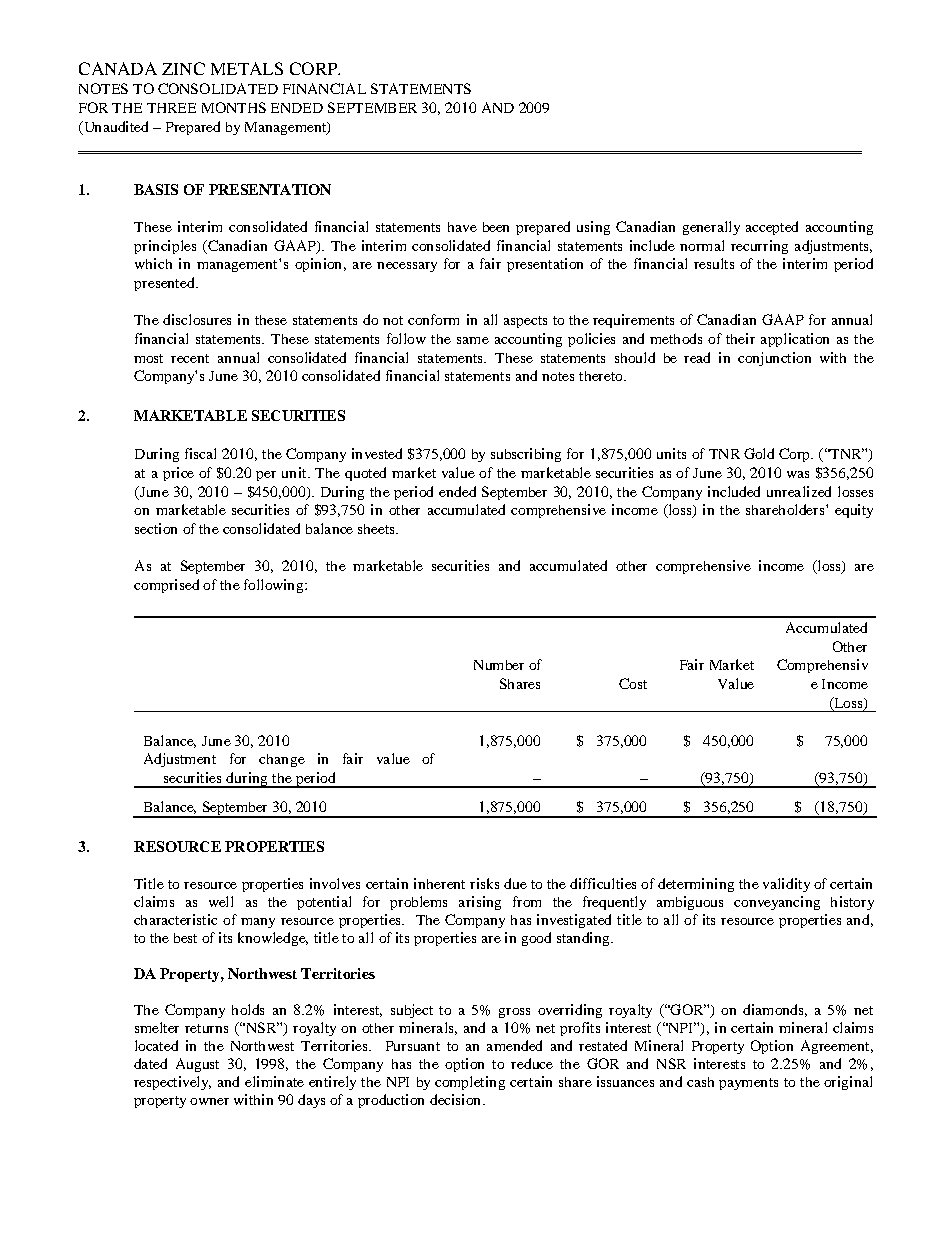  I want to click on August, so click(197, 1065).
